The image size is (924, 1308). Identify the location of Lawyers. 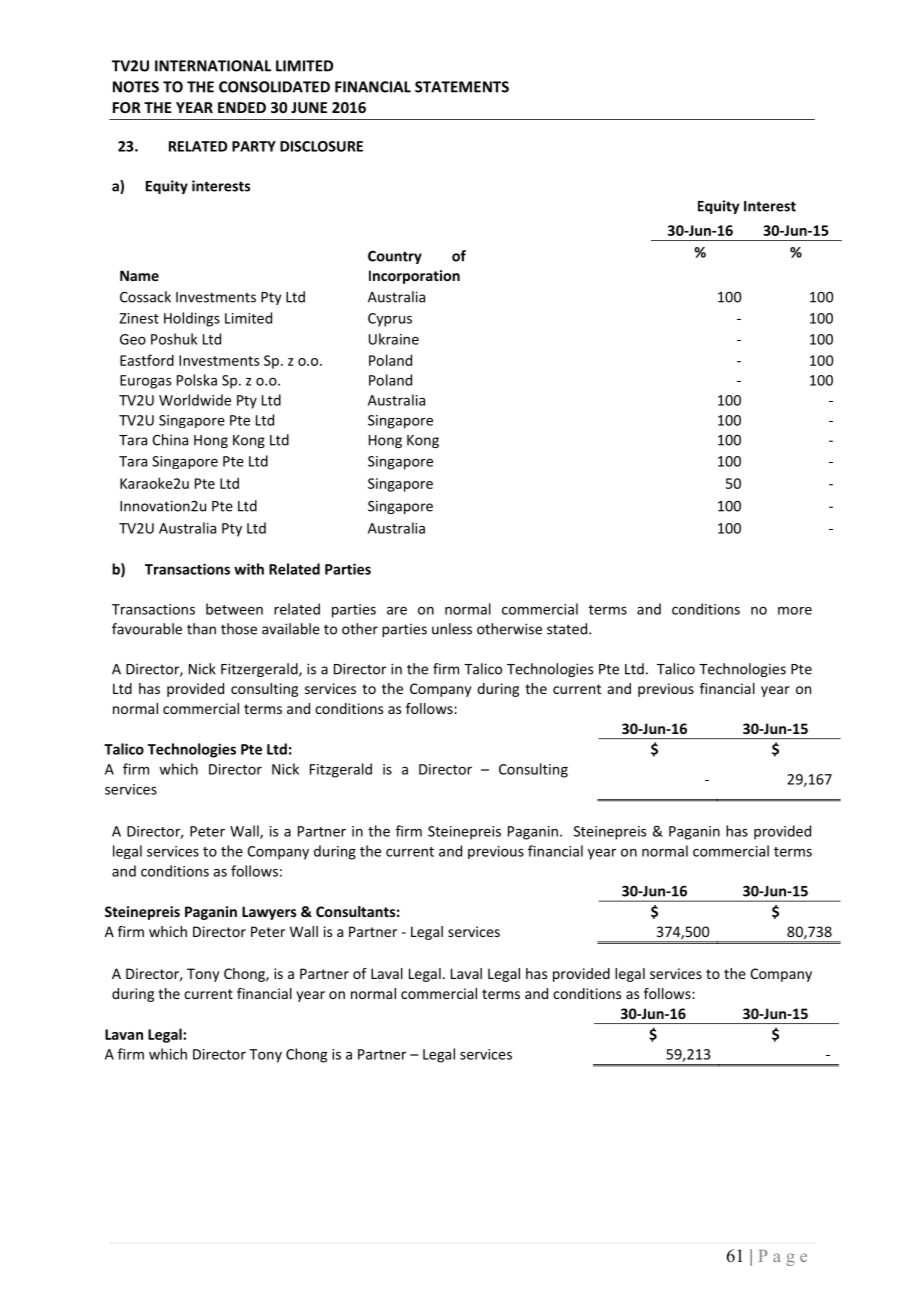
(269, 913).
